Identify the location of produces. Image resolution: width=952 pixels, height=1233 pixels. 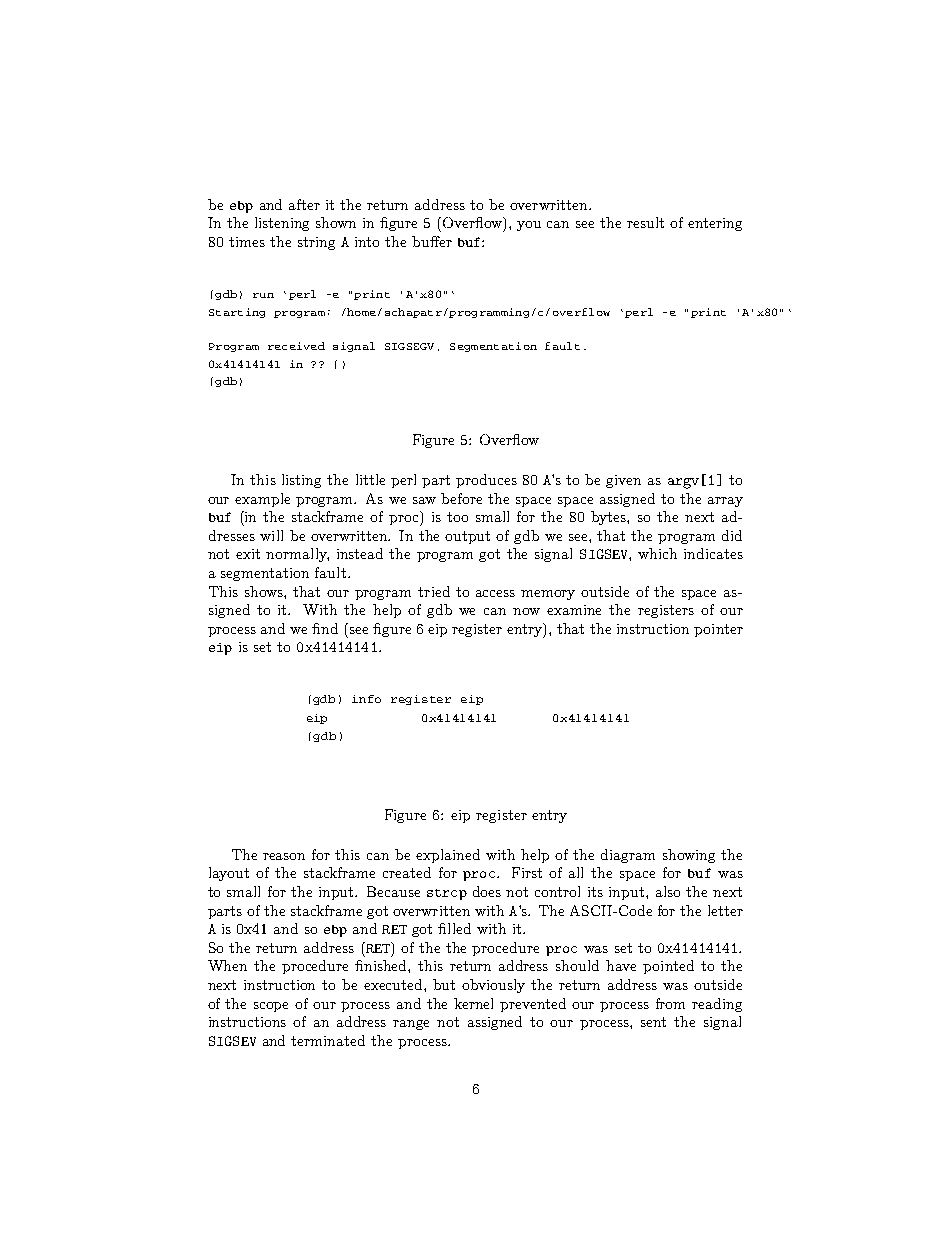
(486, 481).
